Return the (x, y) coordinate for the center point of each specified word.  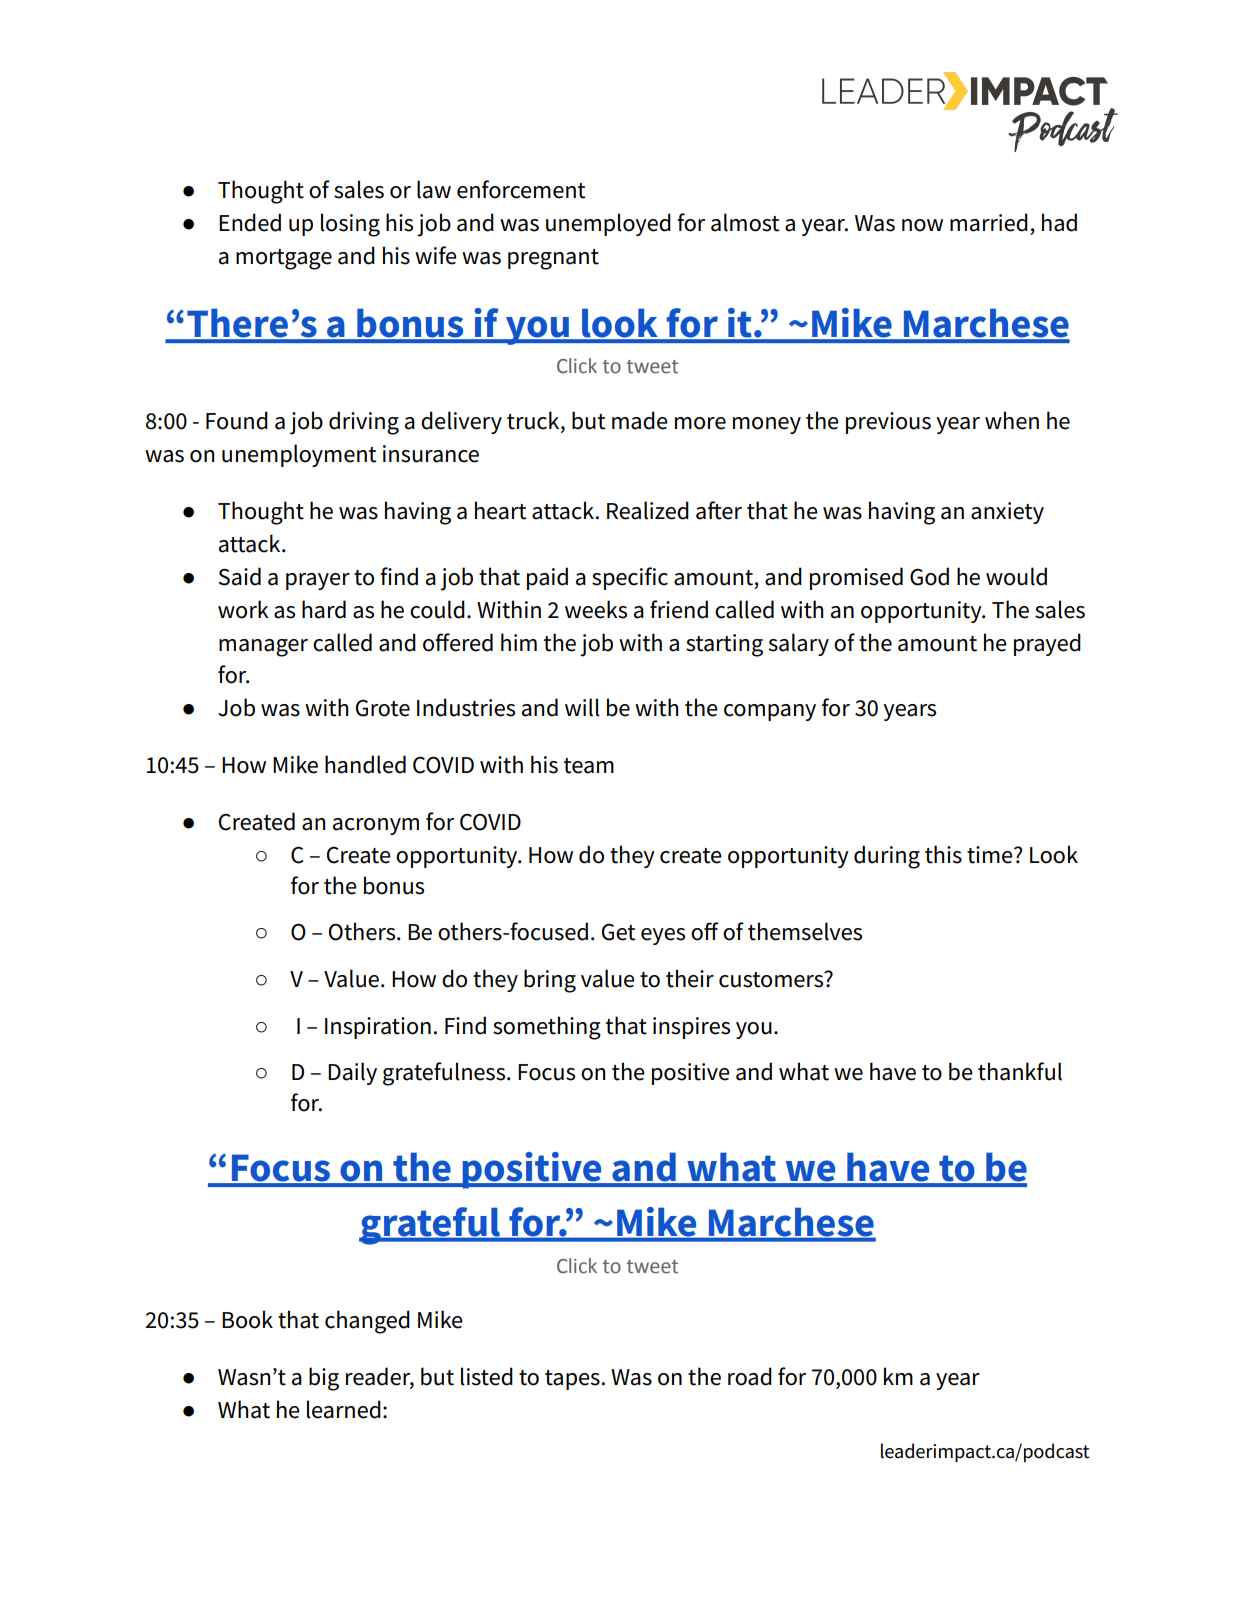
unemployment (299, 455)
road (750, 1376)
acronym (376, 826)
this (943, 854)
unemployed (608, 224)
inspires (691, 1028)
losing (350, 225)
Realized (648, 510)
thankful (1020, 1071)
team (589, 766)
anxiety (1007, 513)
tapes (572, 1380)
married (989, 222)
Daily (352, 1073)
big (324, 1379)
